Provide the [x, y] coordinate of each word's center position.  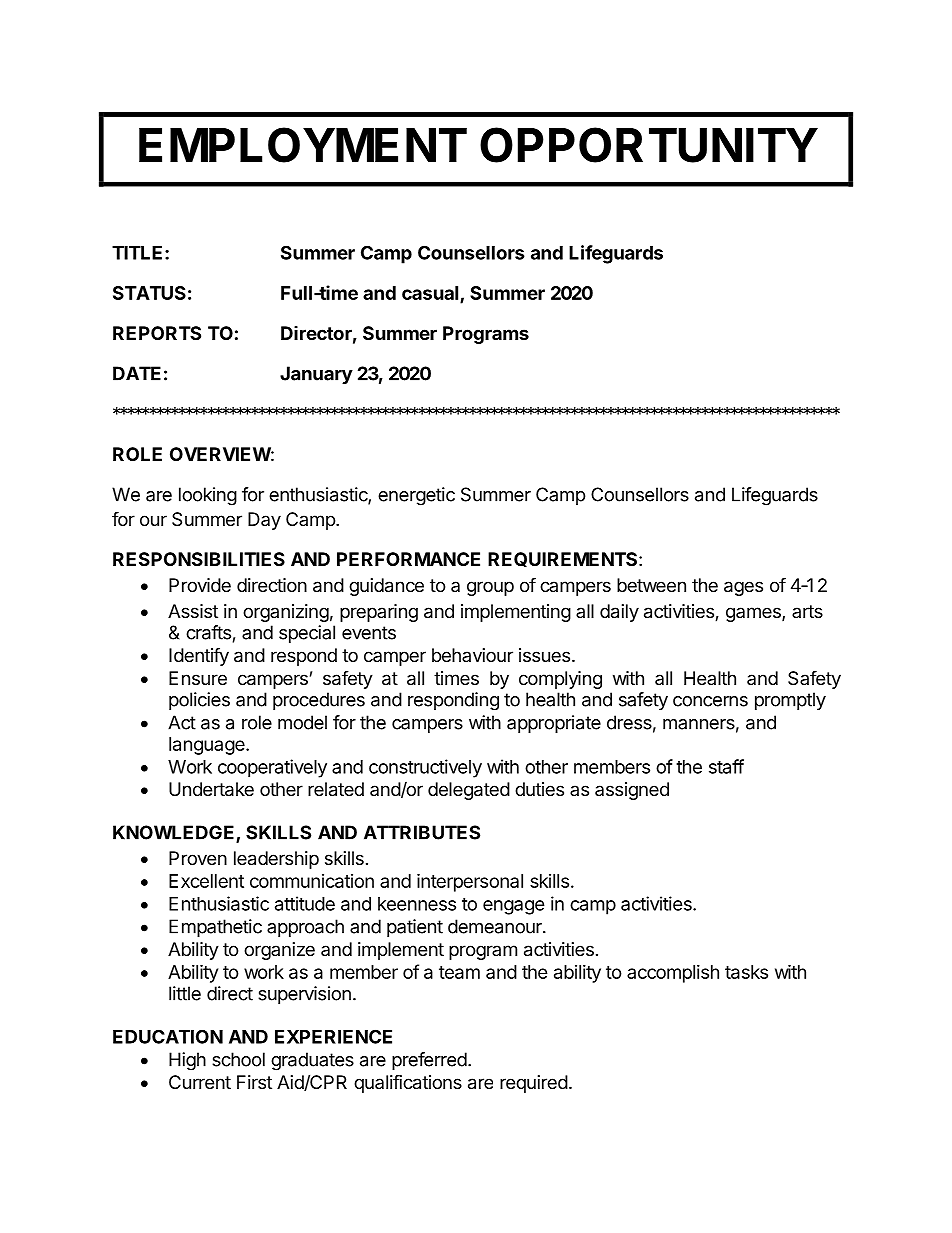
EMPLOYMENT [303, 145]
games [754, 614]
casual [431, 294]
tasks [746, 972]
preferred [429, 1061]
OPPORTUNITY [649, 145]
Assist [193, 611]
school [238, 1059]
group [490, 588]
